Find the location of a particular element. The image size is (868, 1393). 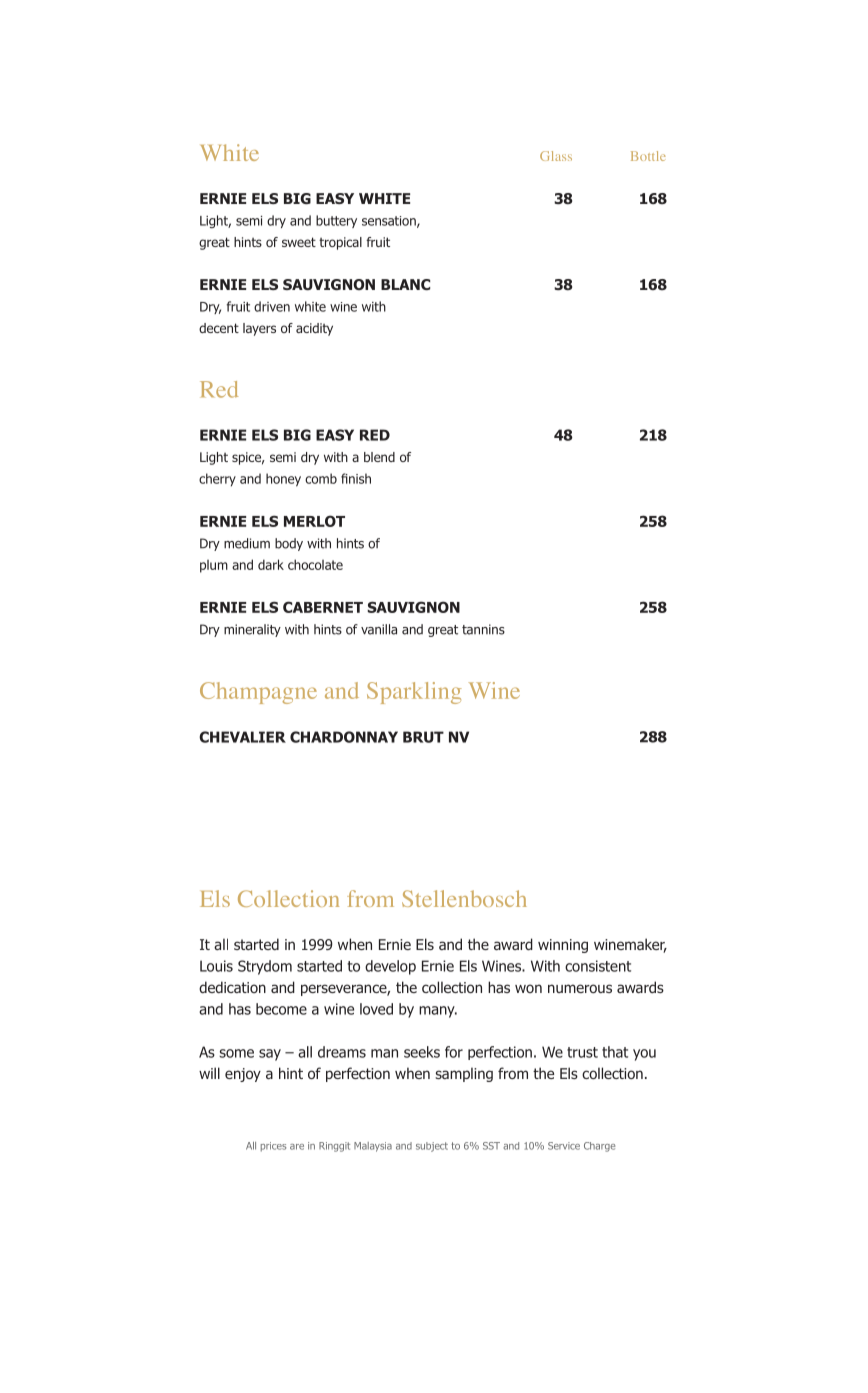

medium is located at coordinates (247, 543).
